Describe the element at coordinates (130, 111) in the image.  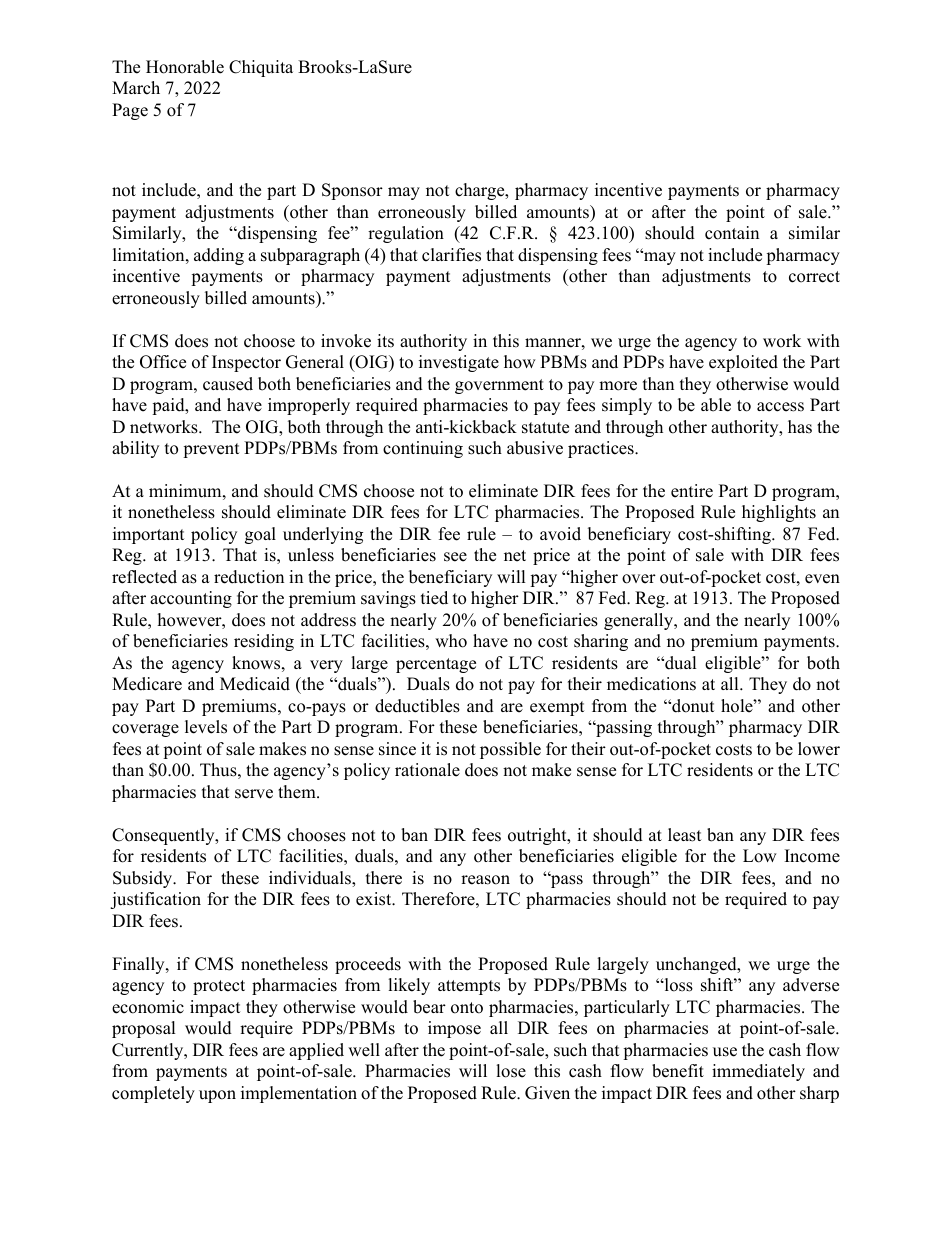
I see `Page` at that location.
